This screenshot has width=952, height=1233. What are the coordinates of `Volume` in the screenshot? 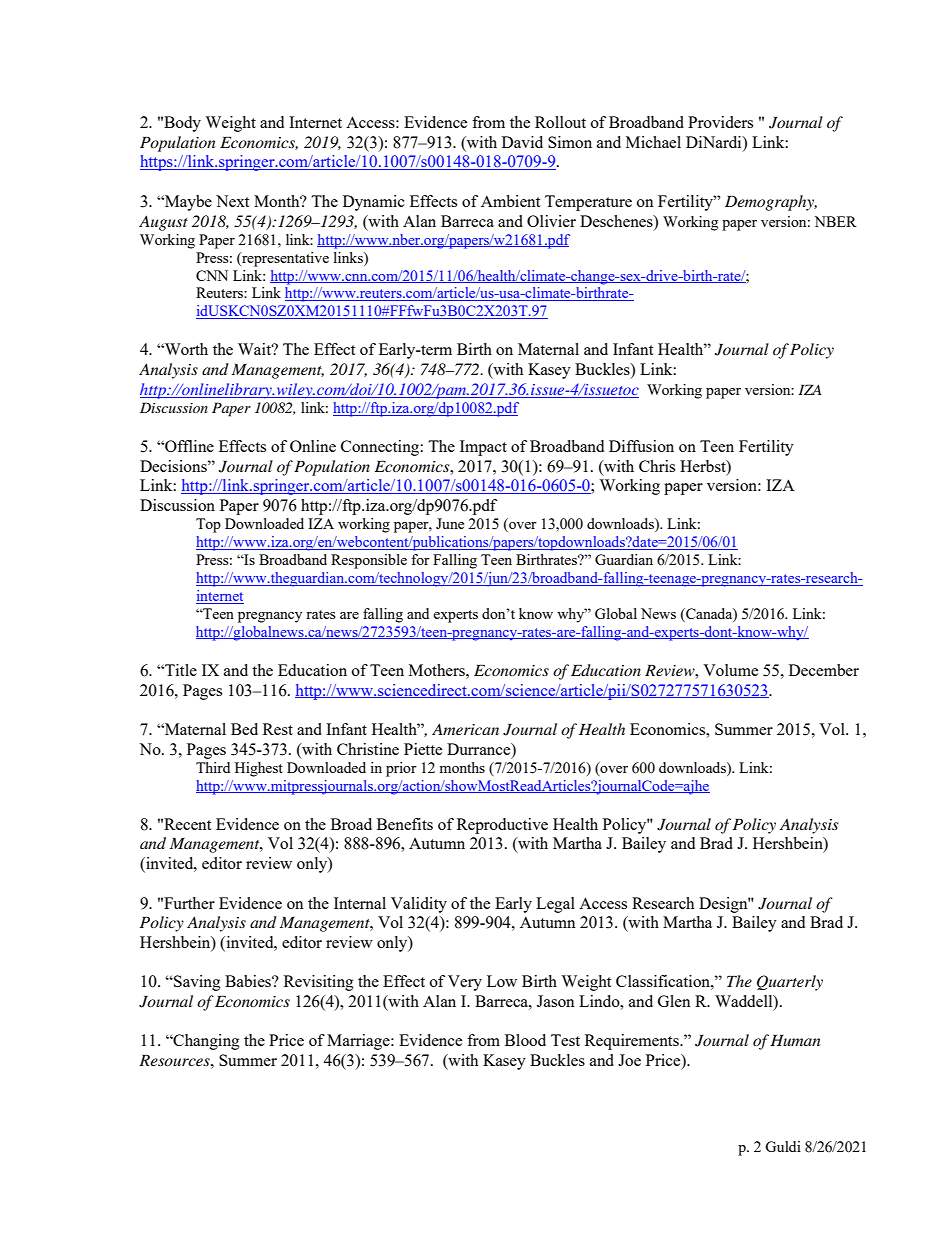 It's located at (730, 670).
